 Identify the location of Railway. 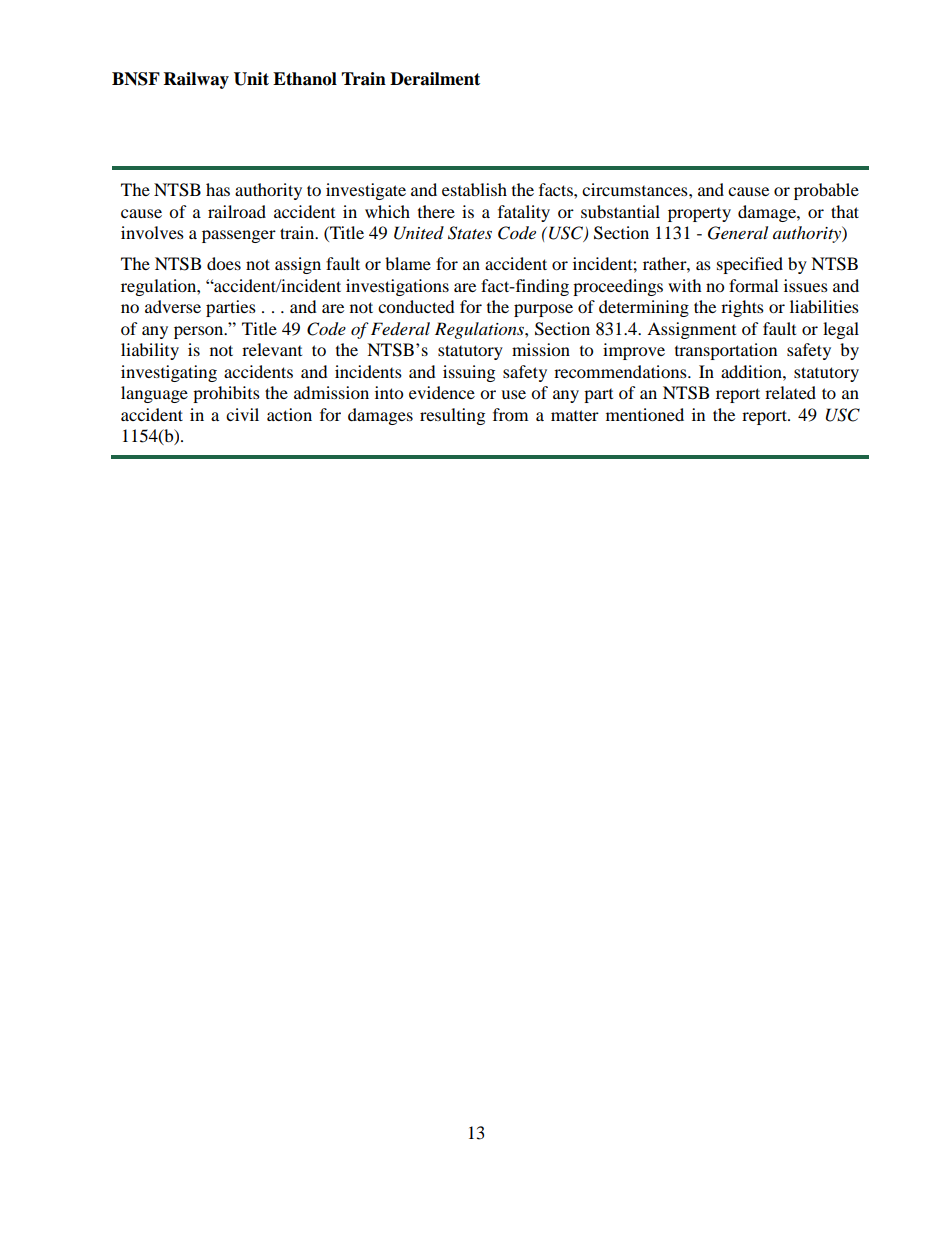
(196, 80).
